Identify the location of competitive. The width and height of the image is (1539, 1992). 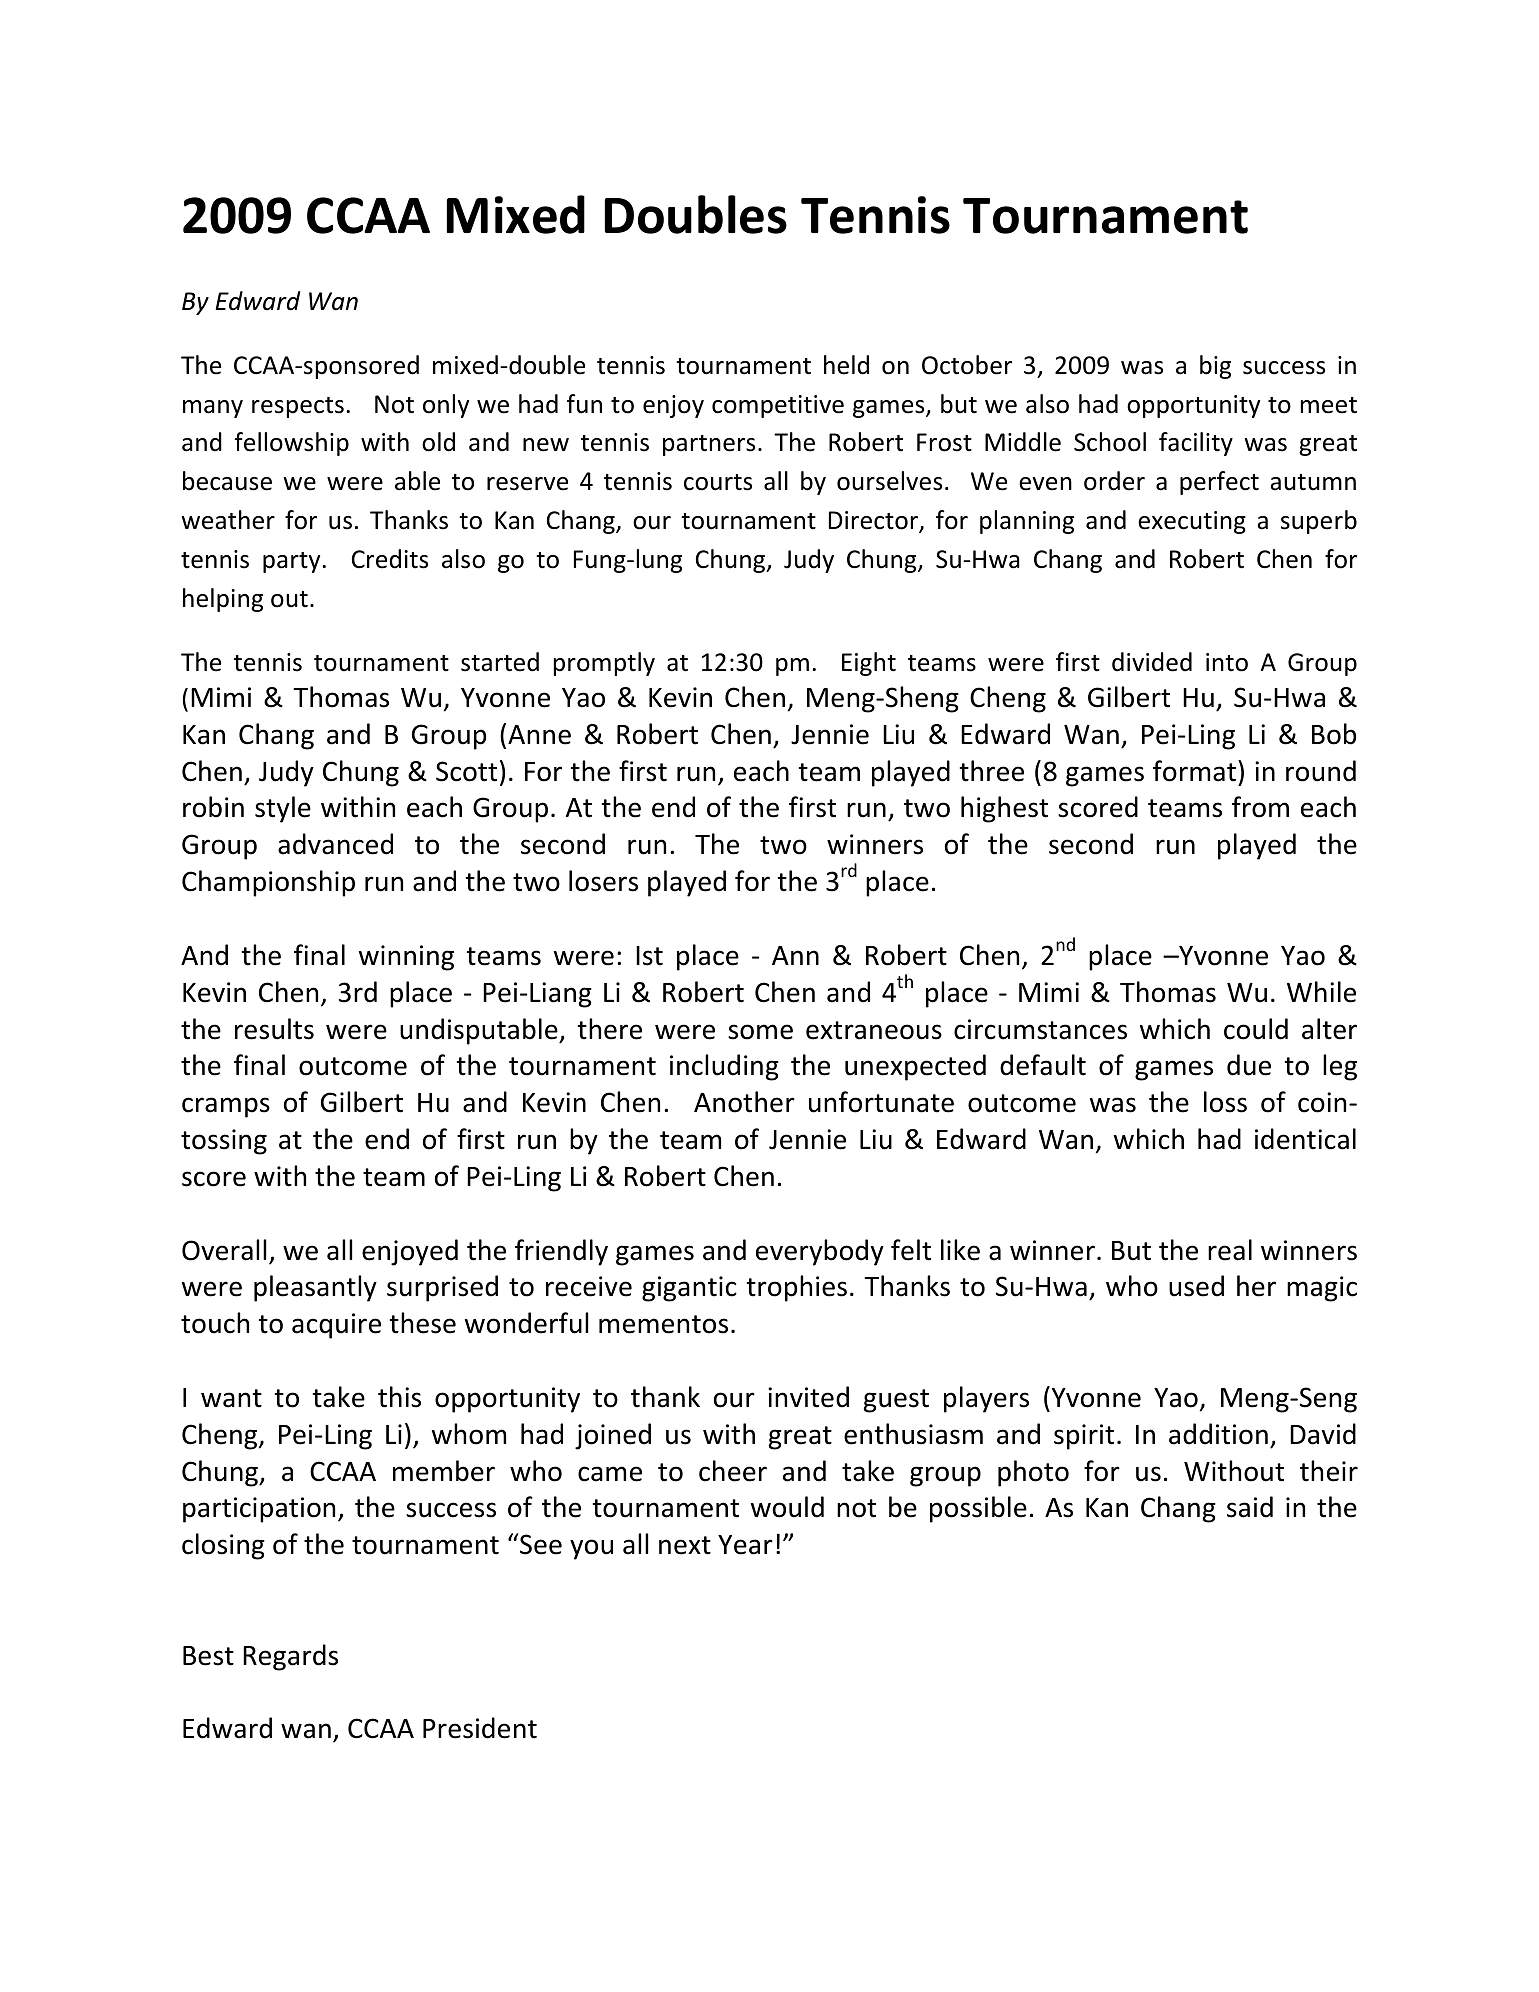
(778, 406).
